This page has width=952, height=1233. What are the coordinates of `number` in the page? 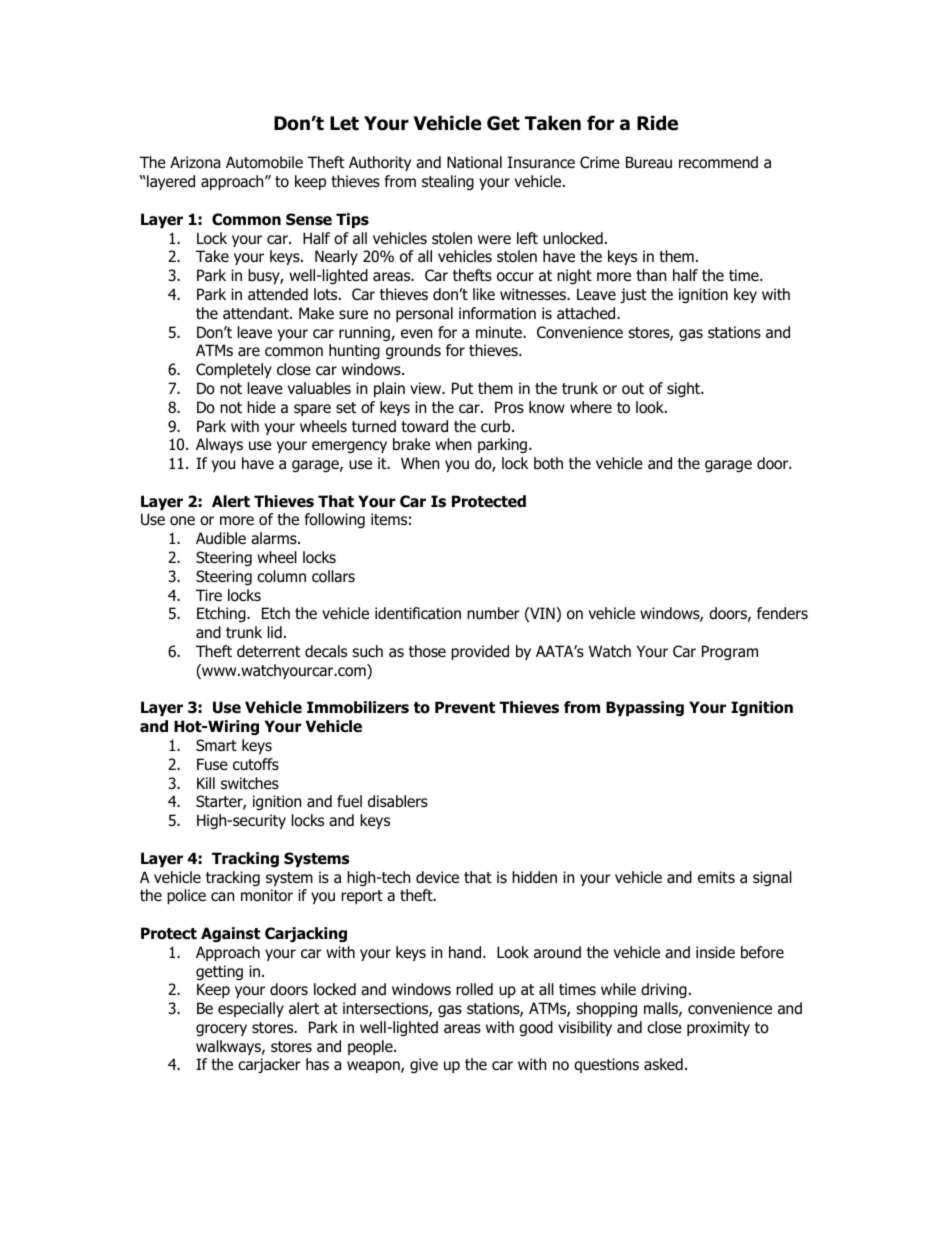 It's located at (493, 613).
